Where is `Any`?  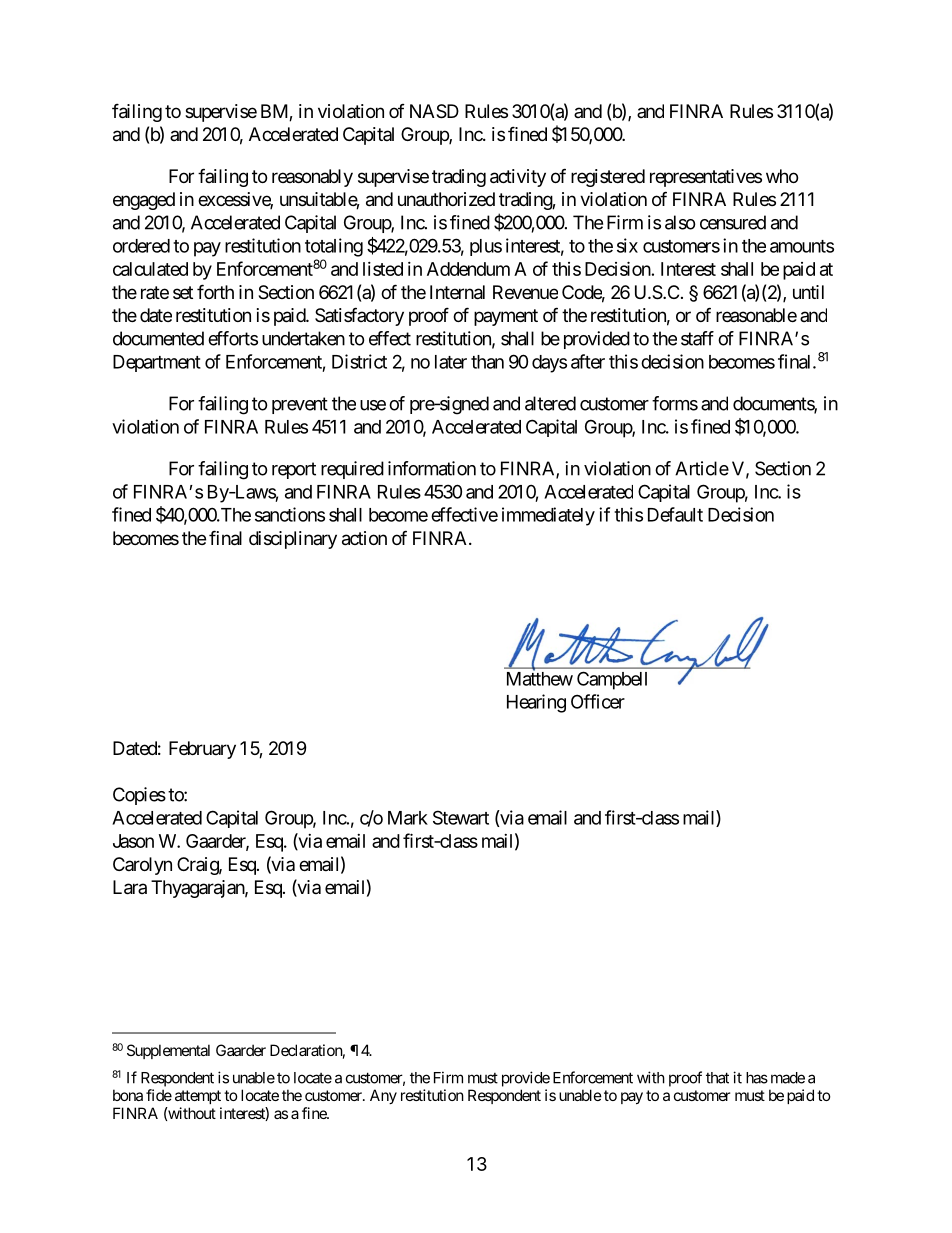
Any is located at coordinates (383, 1096).
